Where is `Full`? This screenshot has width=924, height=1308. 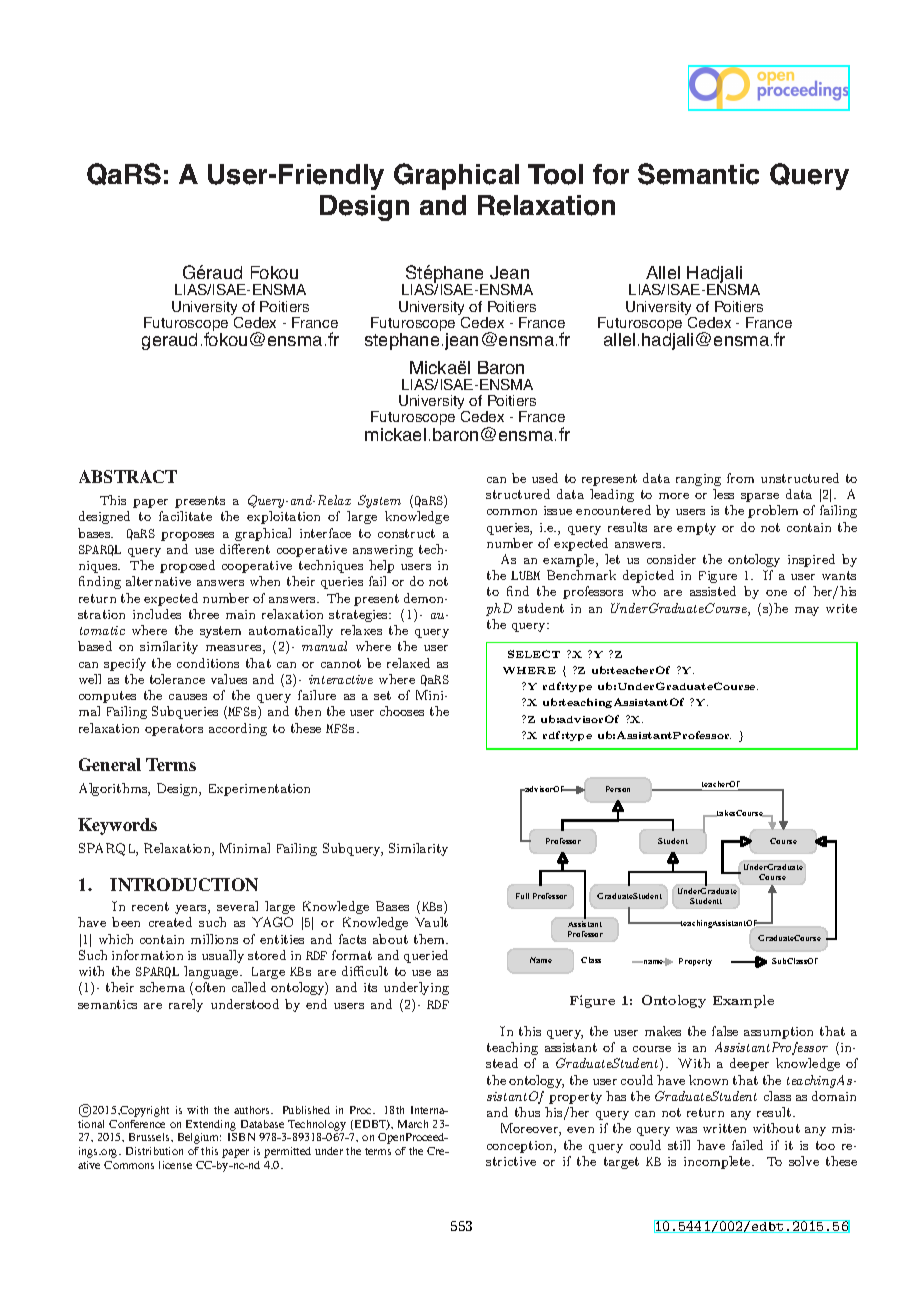
Full is located at coordinates (522, 896).
